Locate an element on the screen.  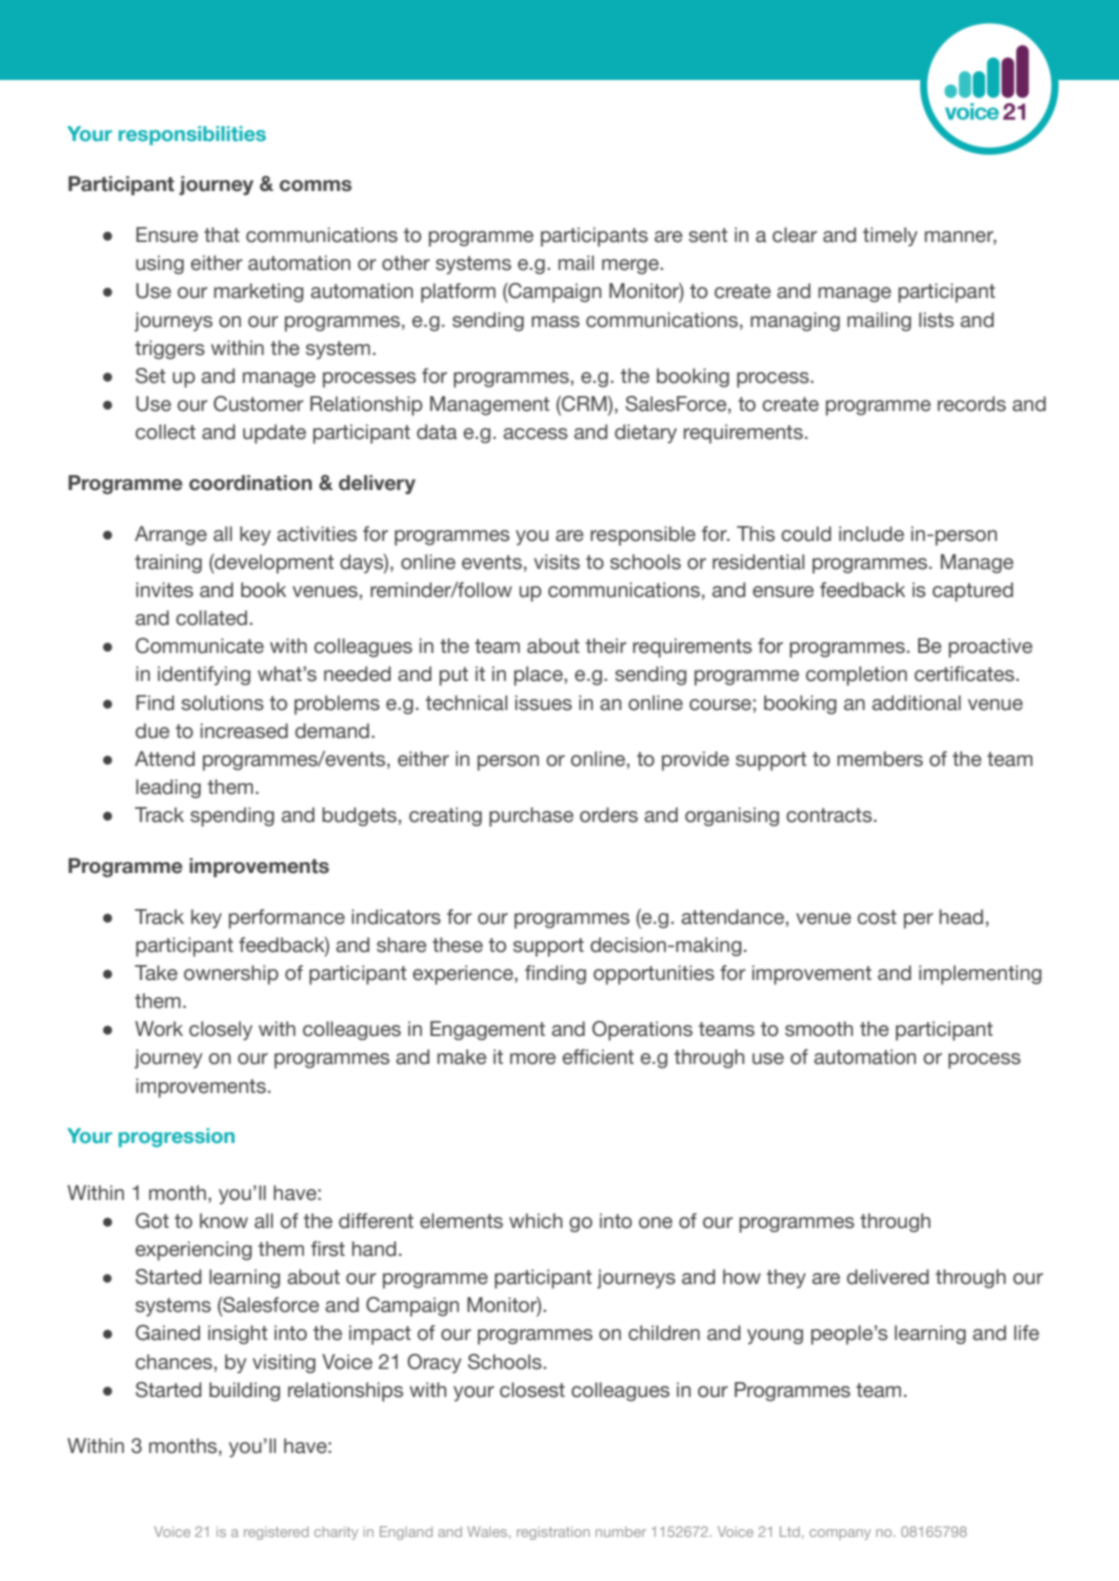
merge is located at coordinates (631, 266).
